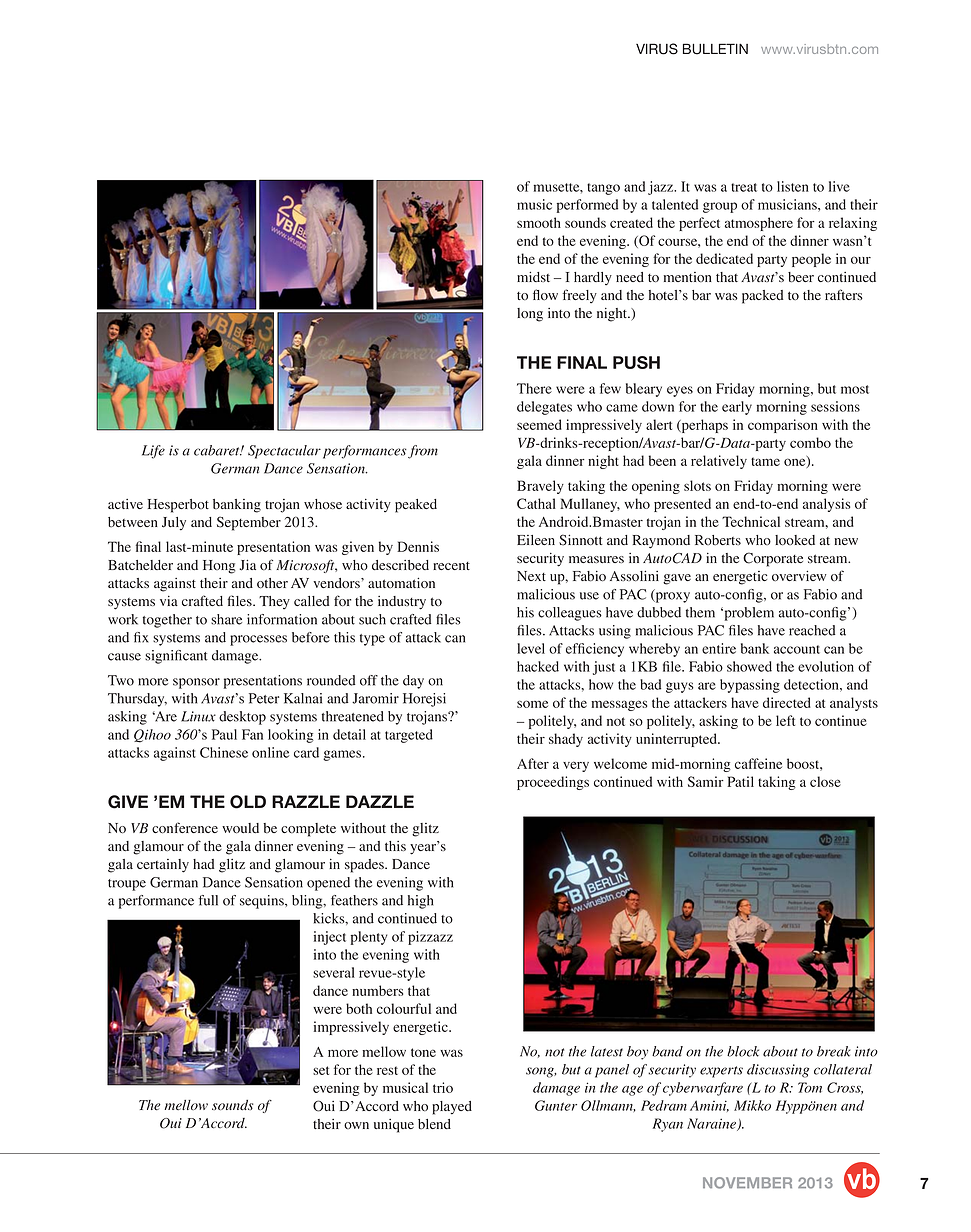  What do you see at coordinates (153, 452) in the document?
I see `Life` at bounding box center [153, 452].
